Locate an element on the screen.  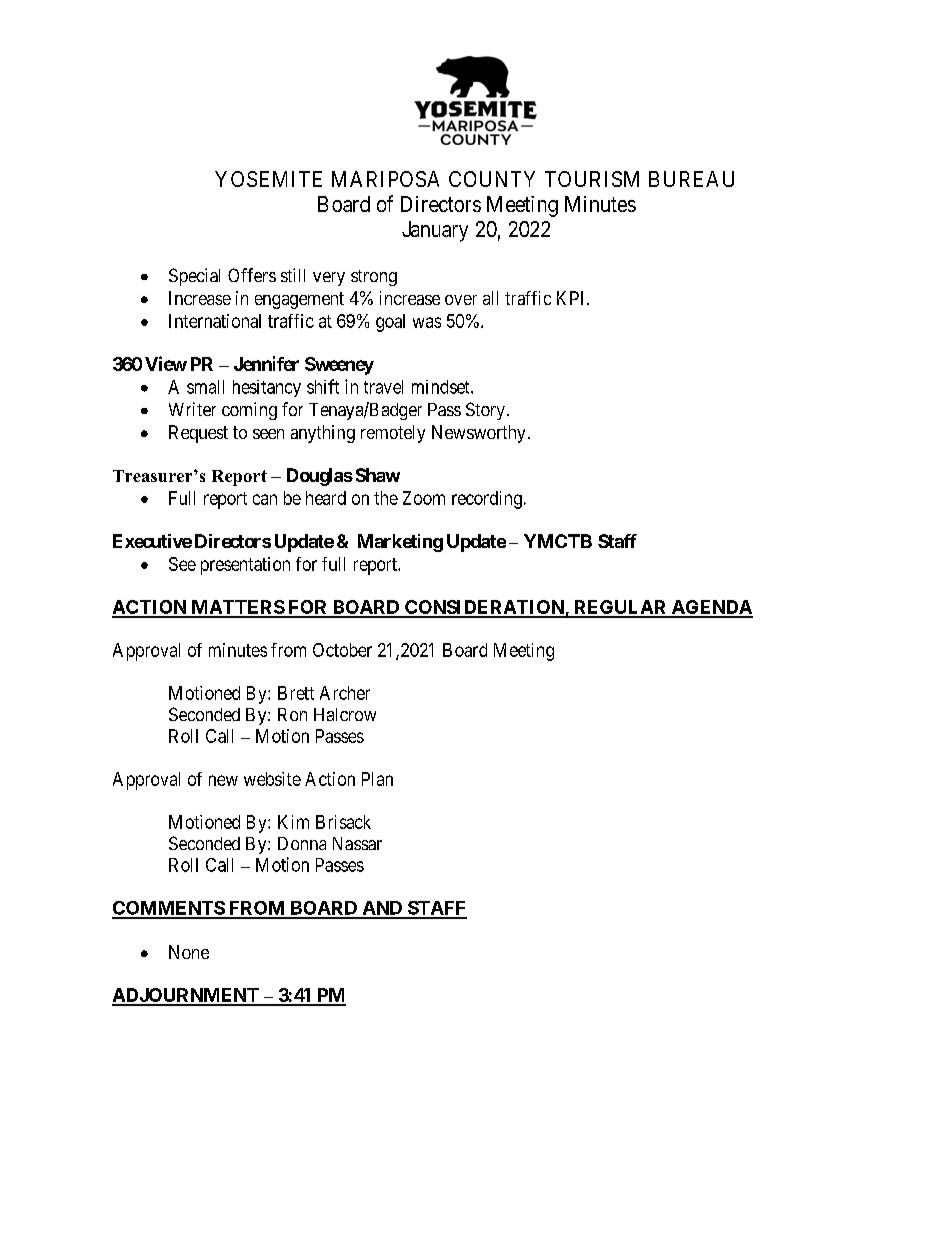
presentation is located at coordinates (245, 566).
